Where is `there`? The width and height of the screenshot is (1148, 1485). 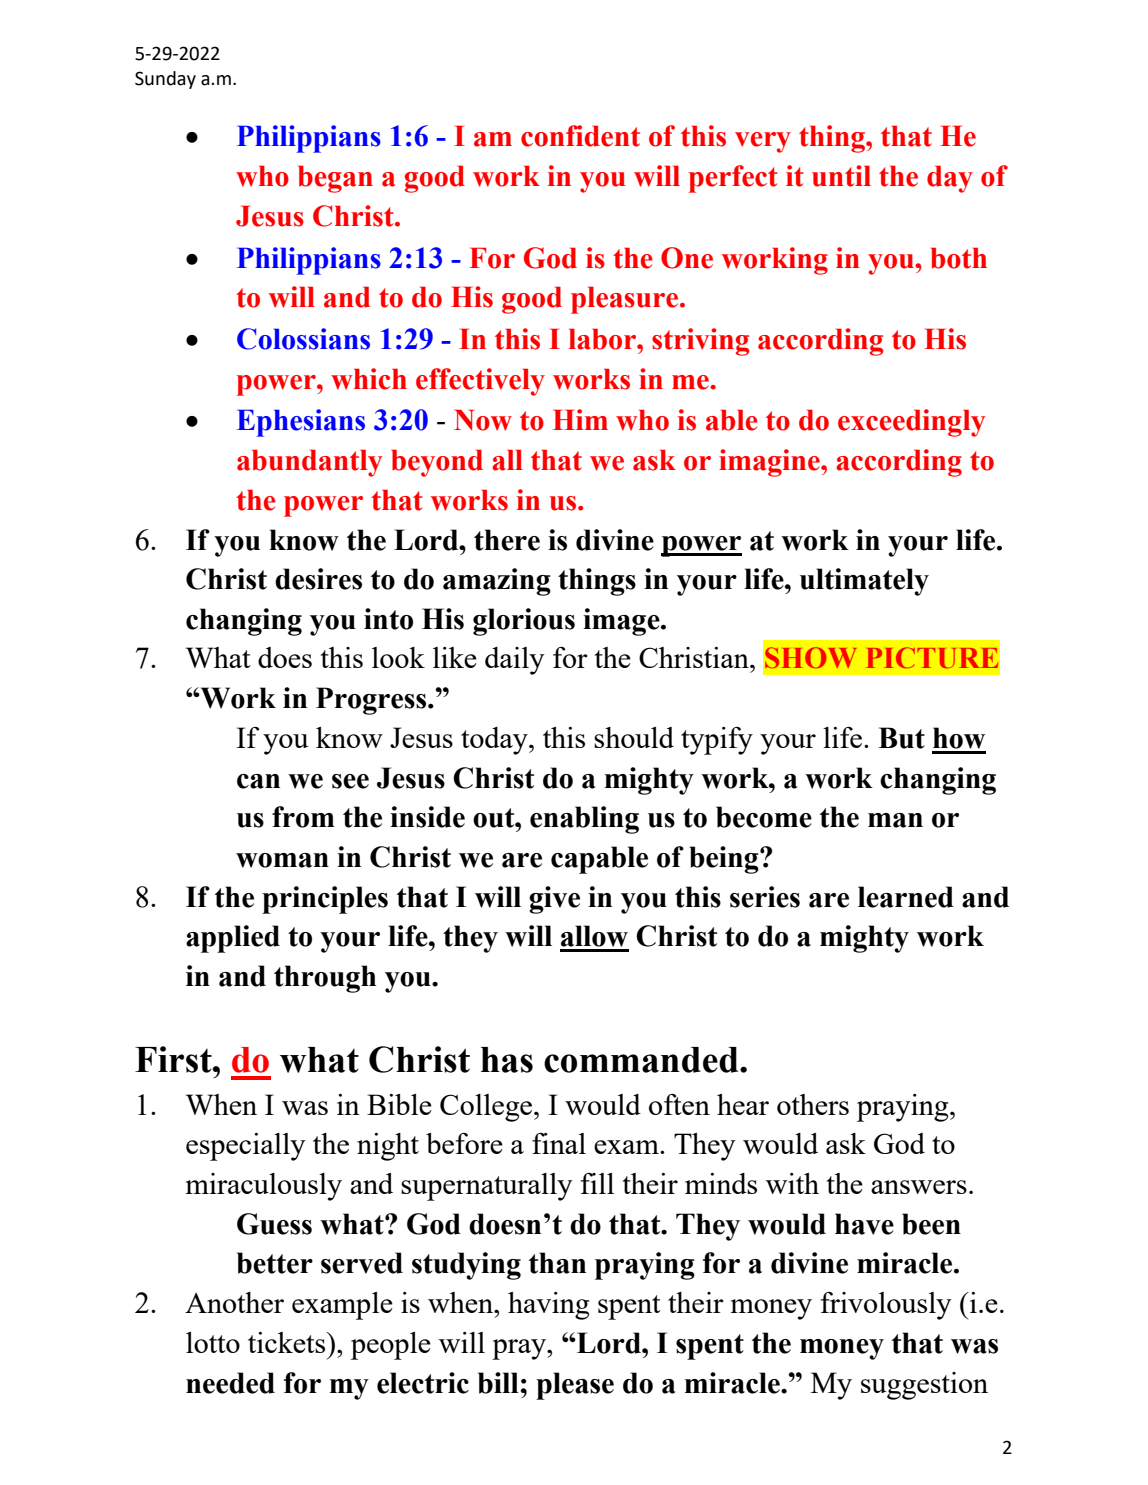 there is located at coordinates (507, 540).
